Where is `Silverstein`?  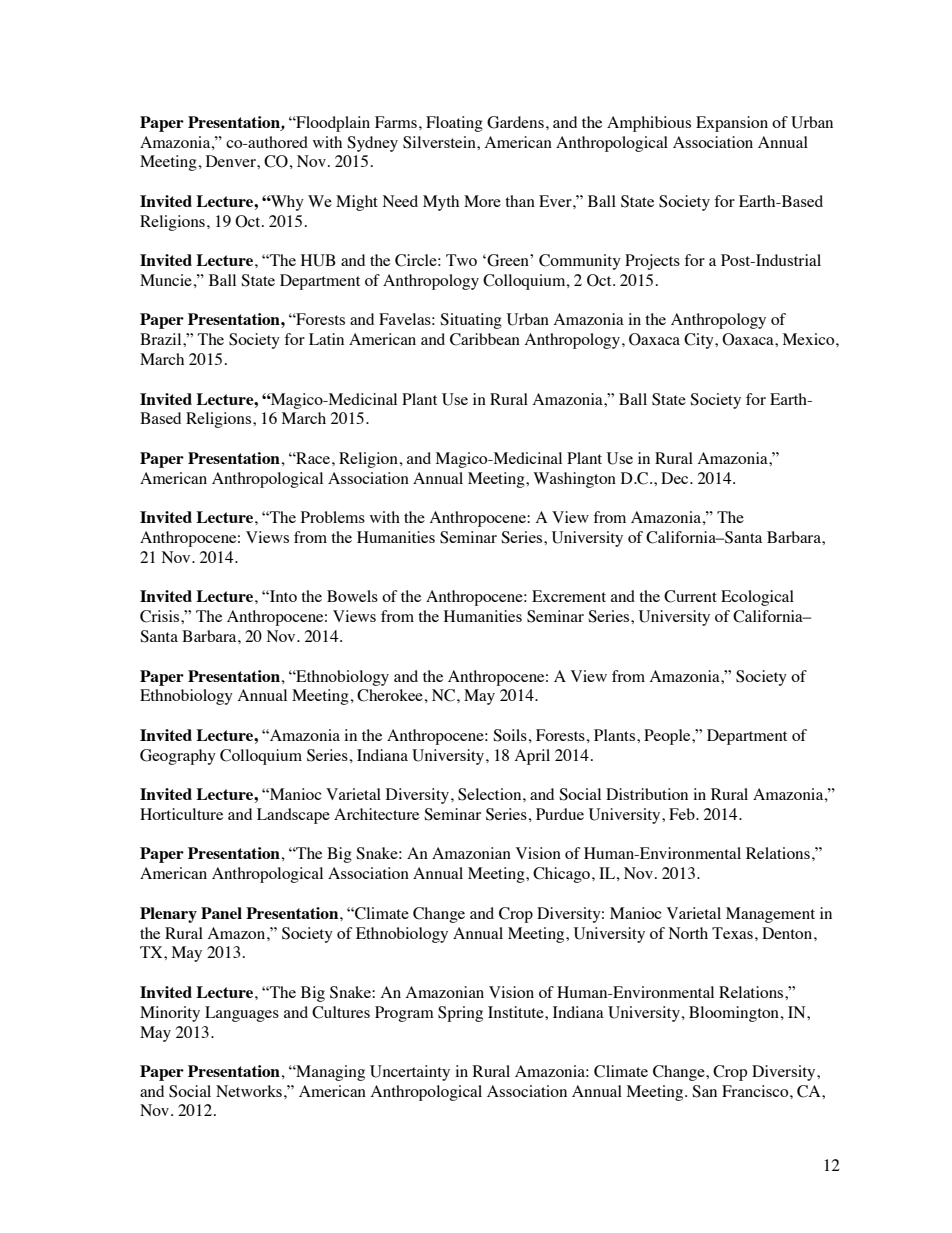
Silverstein is located at coordinates (440, 142).
